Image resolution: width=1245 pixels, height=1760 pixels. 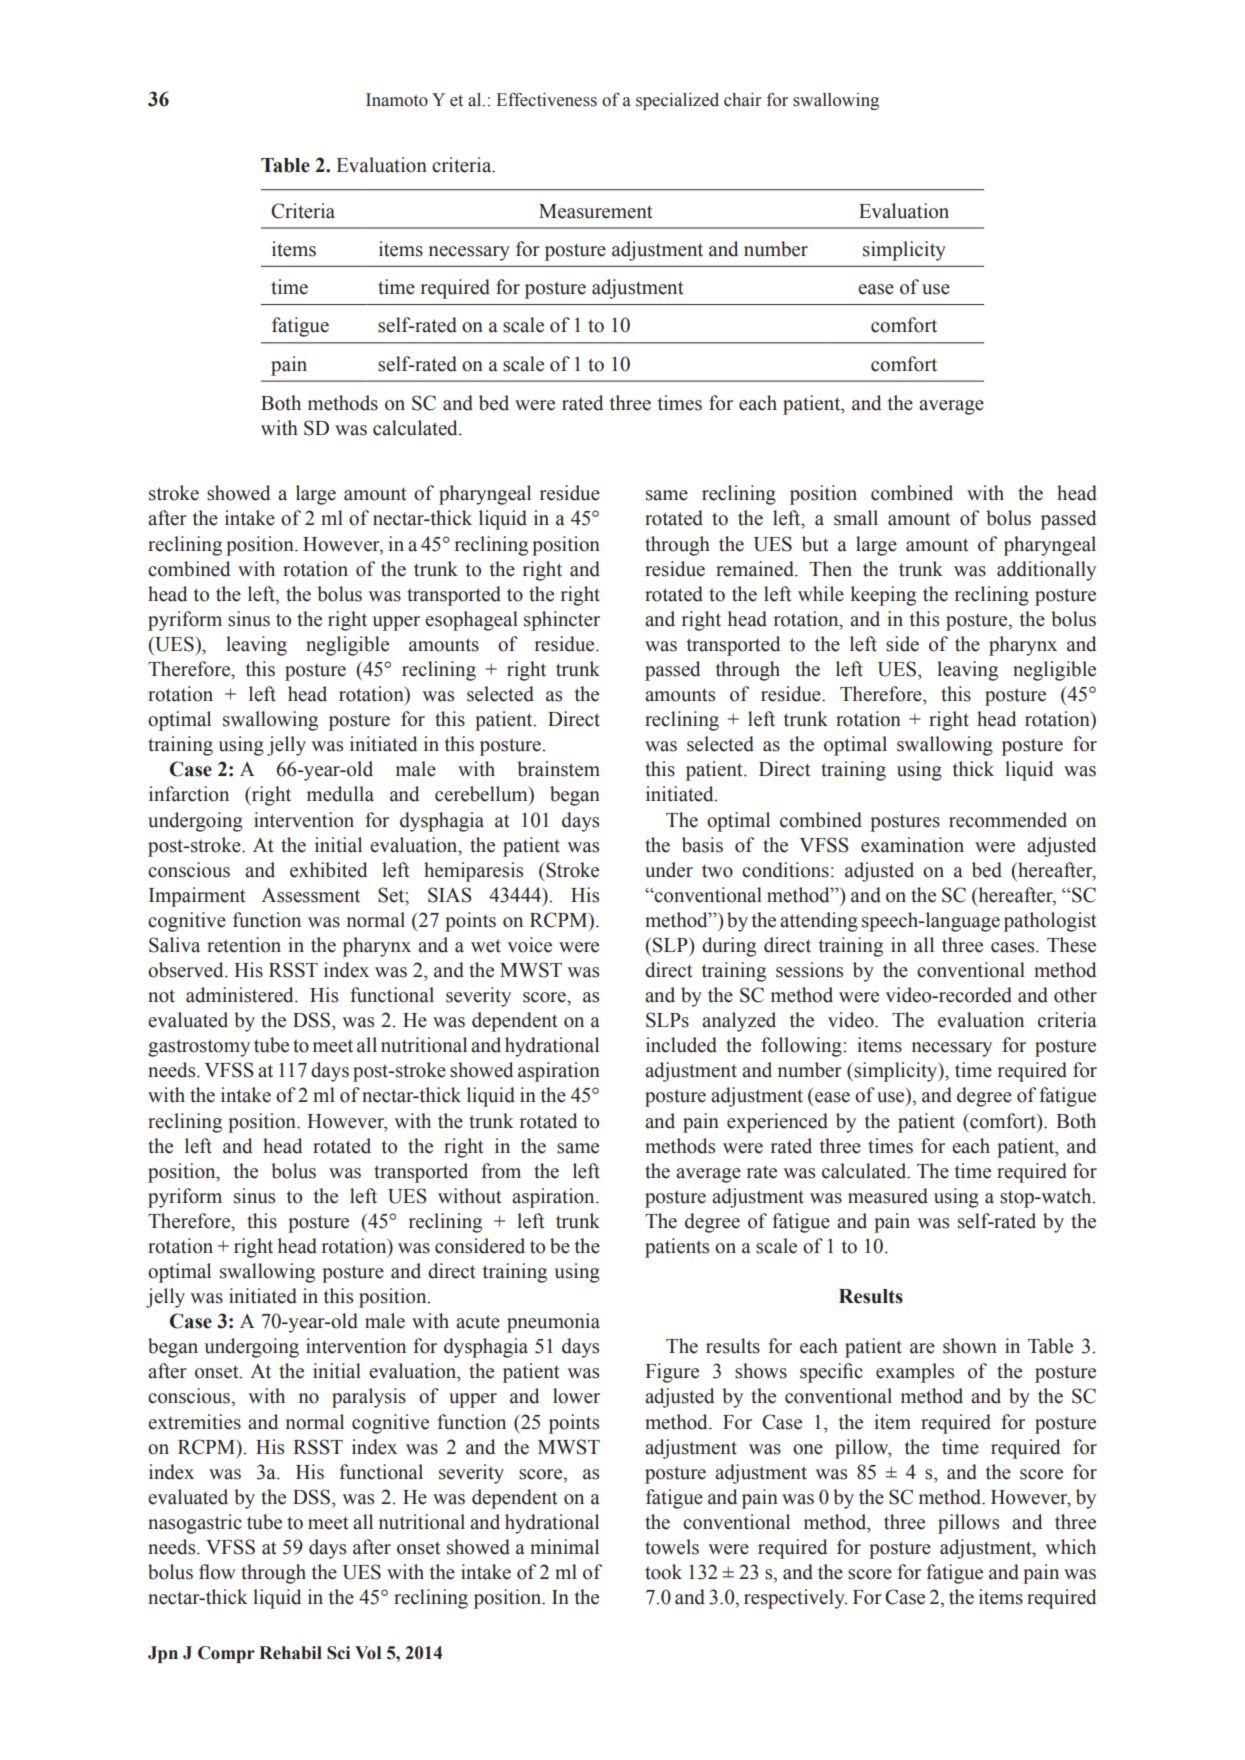 What do you see at coordinates (471, 621) in the document?
I see `esophageal` at bounding box center [471, 621].
